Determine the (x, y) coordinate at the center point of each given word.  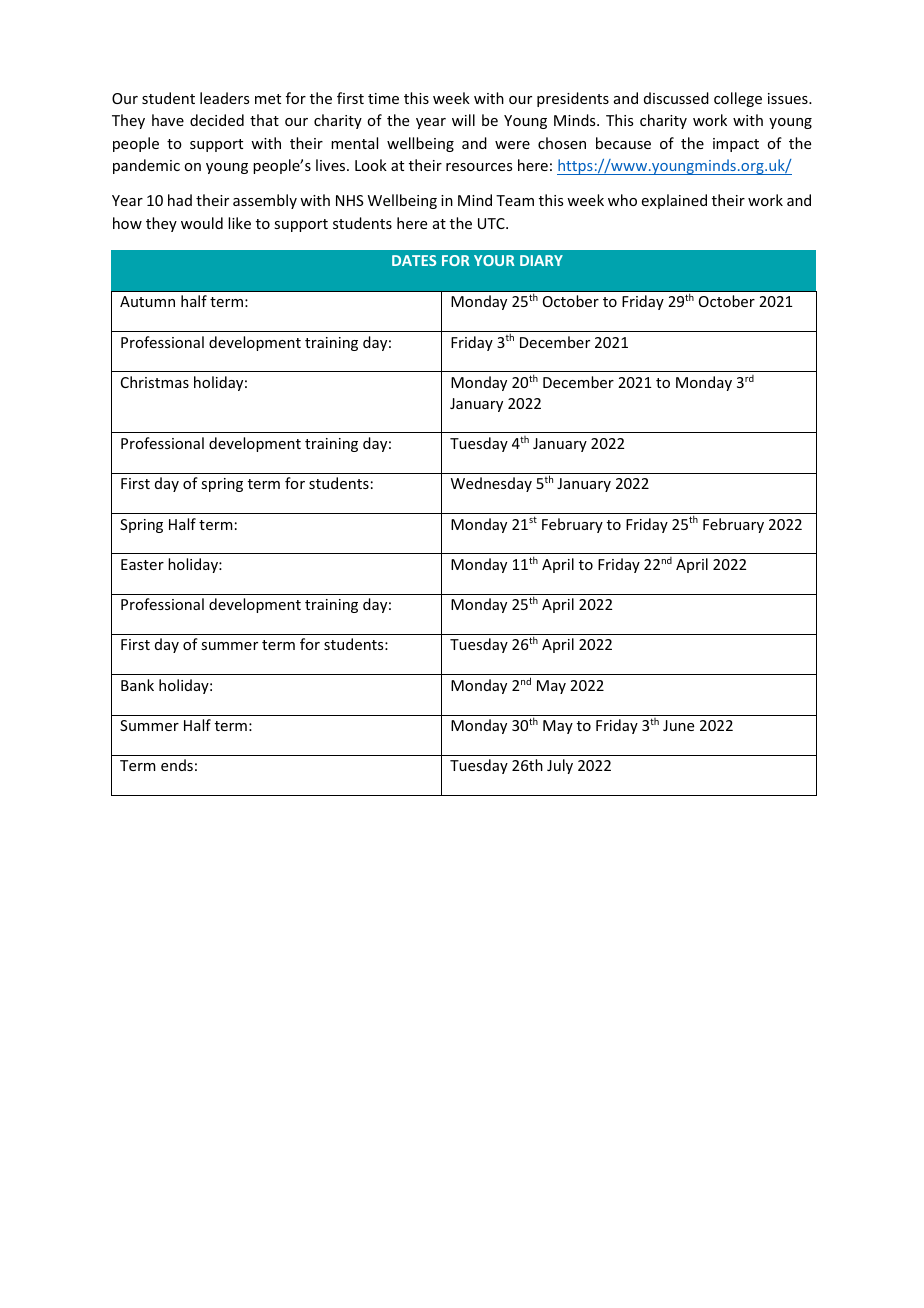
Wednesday (491, 484)
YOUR (494, 260)
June (678, 725)
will (463, 120)
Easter (142, 564)
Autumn (147, 301)
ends (177, 765)
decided (217, 120)
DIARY (541, 260)
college (738, 99)
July (560, 766)
